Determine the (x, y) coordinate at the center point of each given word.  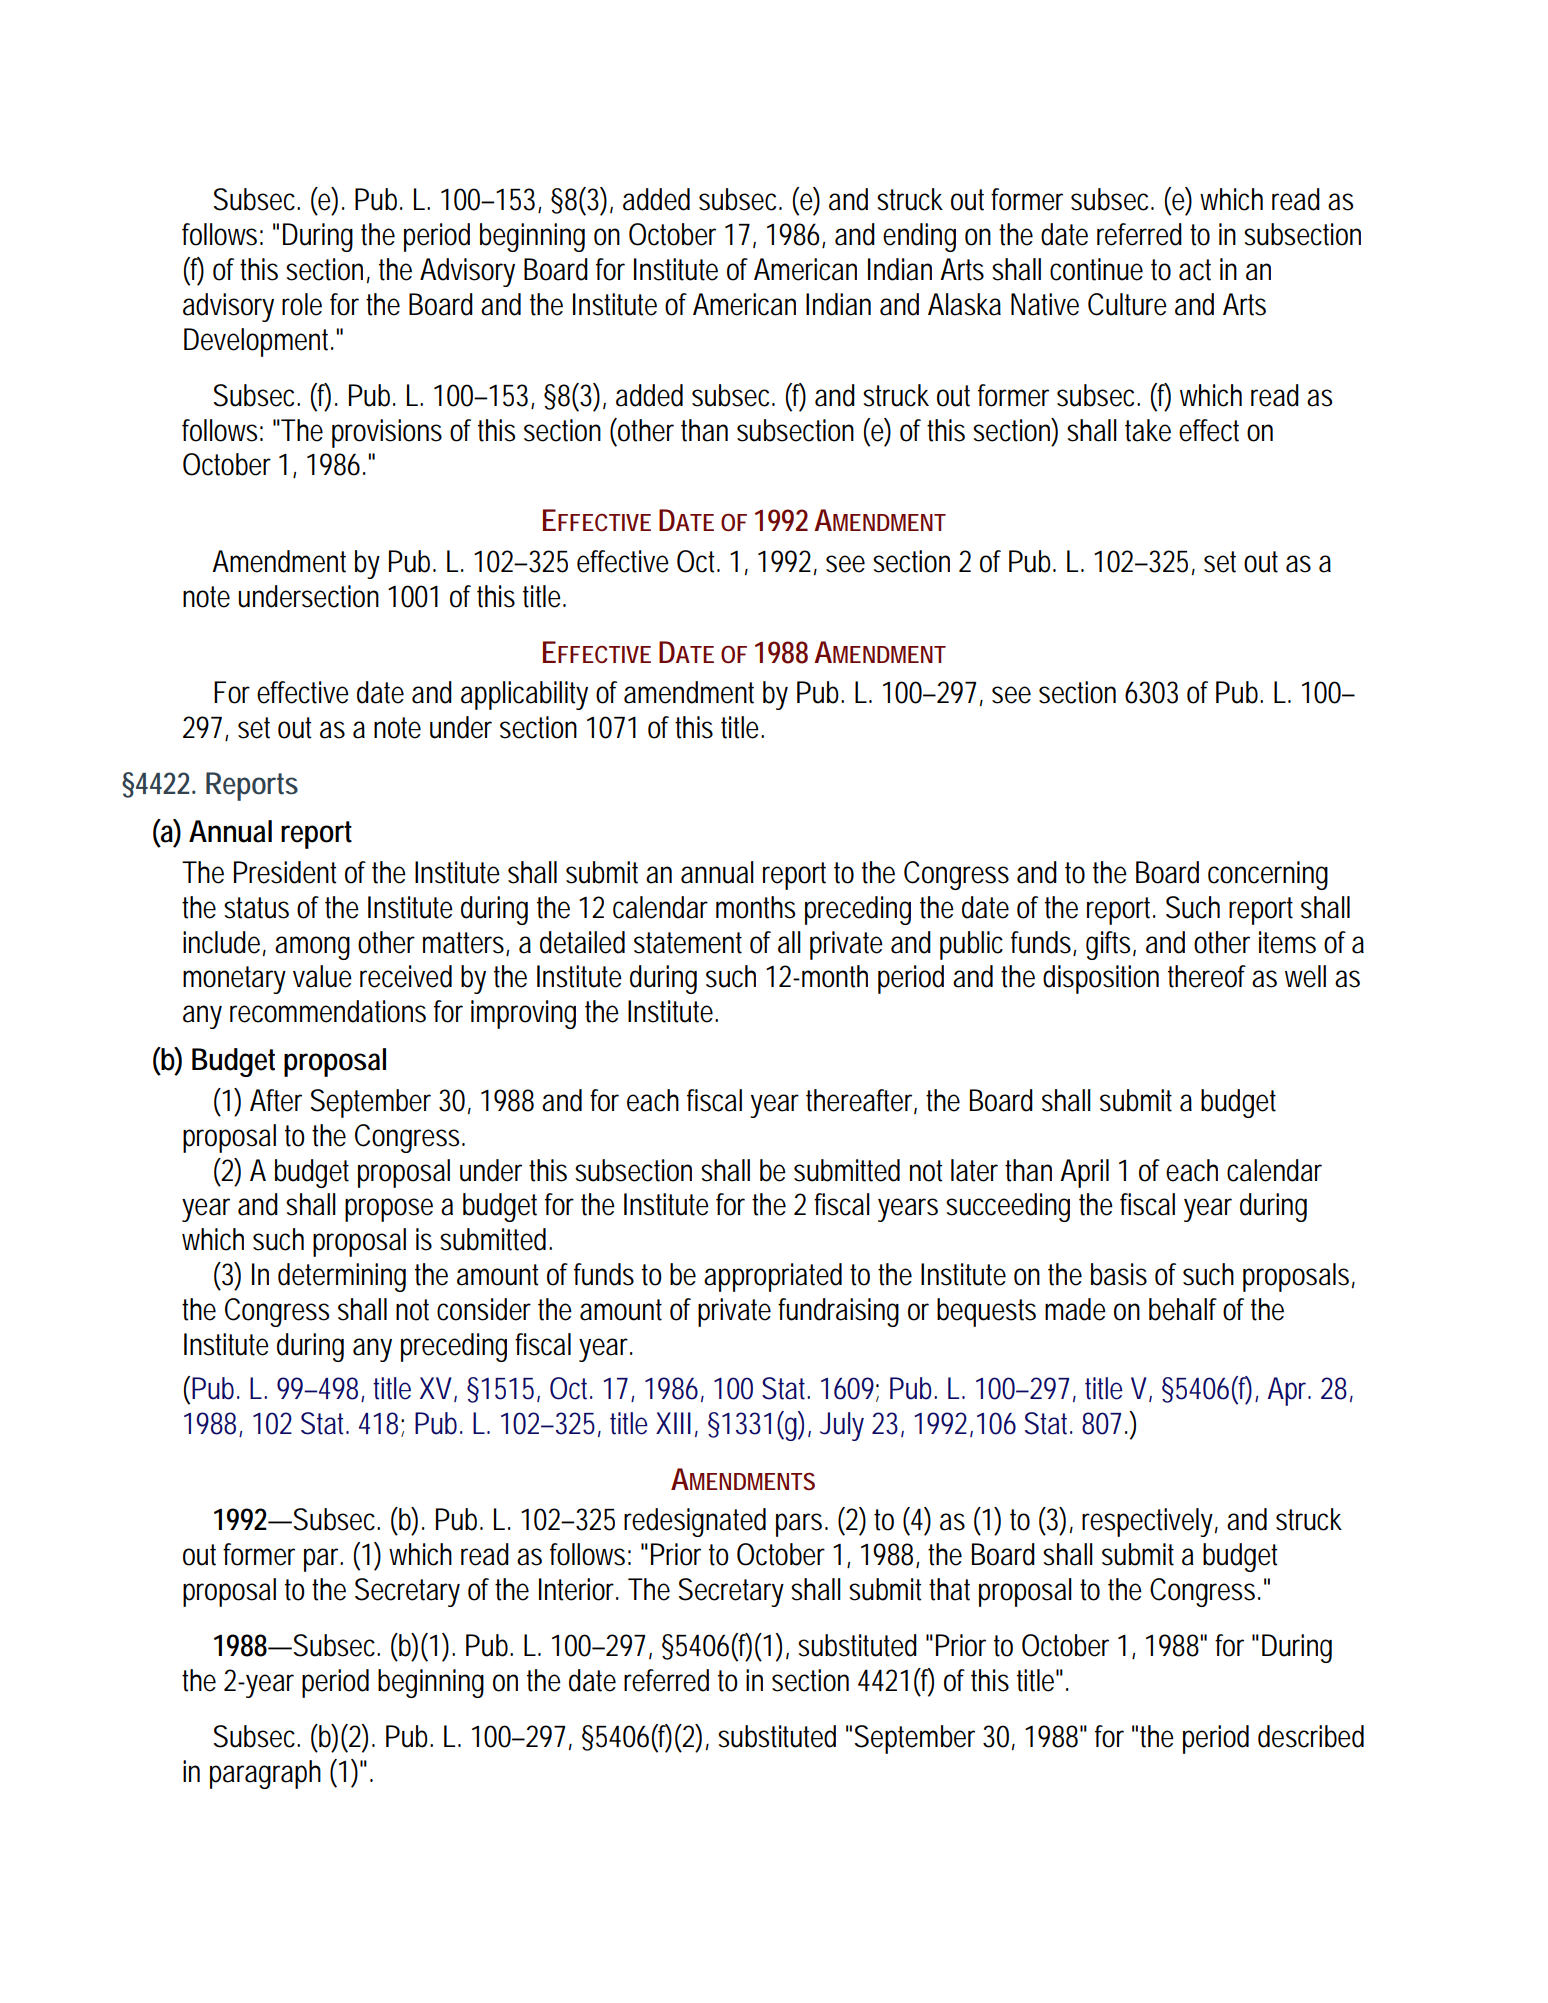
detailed (582, 942)
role (302, 304)
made (1075, 1309)
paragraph (265, 1774)
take (1148, 430)
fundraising (838, 1312)
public (971, 945)
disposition (1101, 979)
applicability (524, 695)
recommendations (328, 1011)
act (1195, 270)
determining (342, 1277)
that (949, 1589)
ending (919, 237)
